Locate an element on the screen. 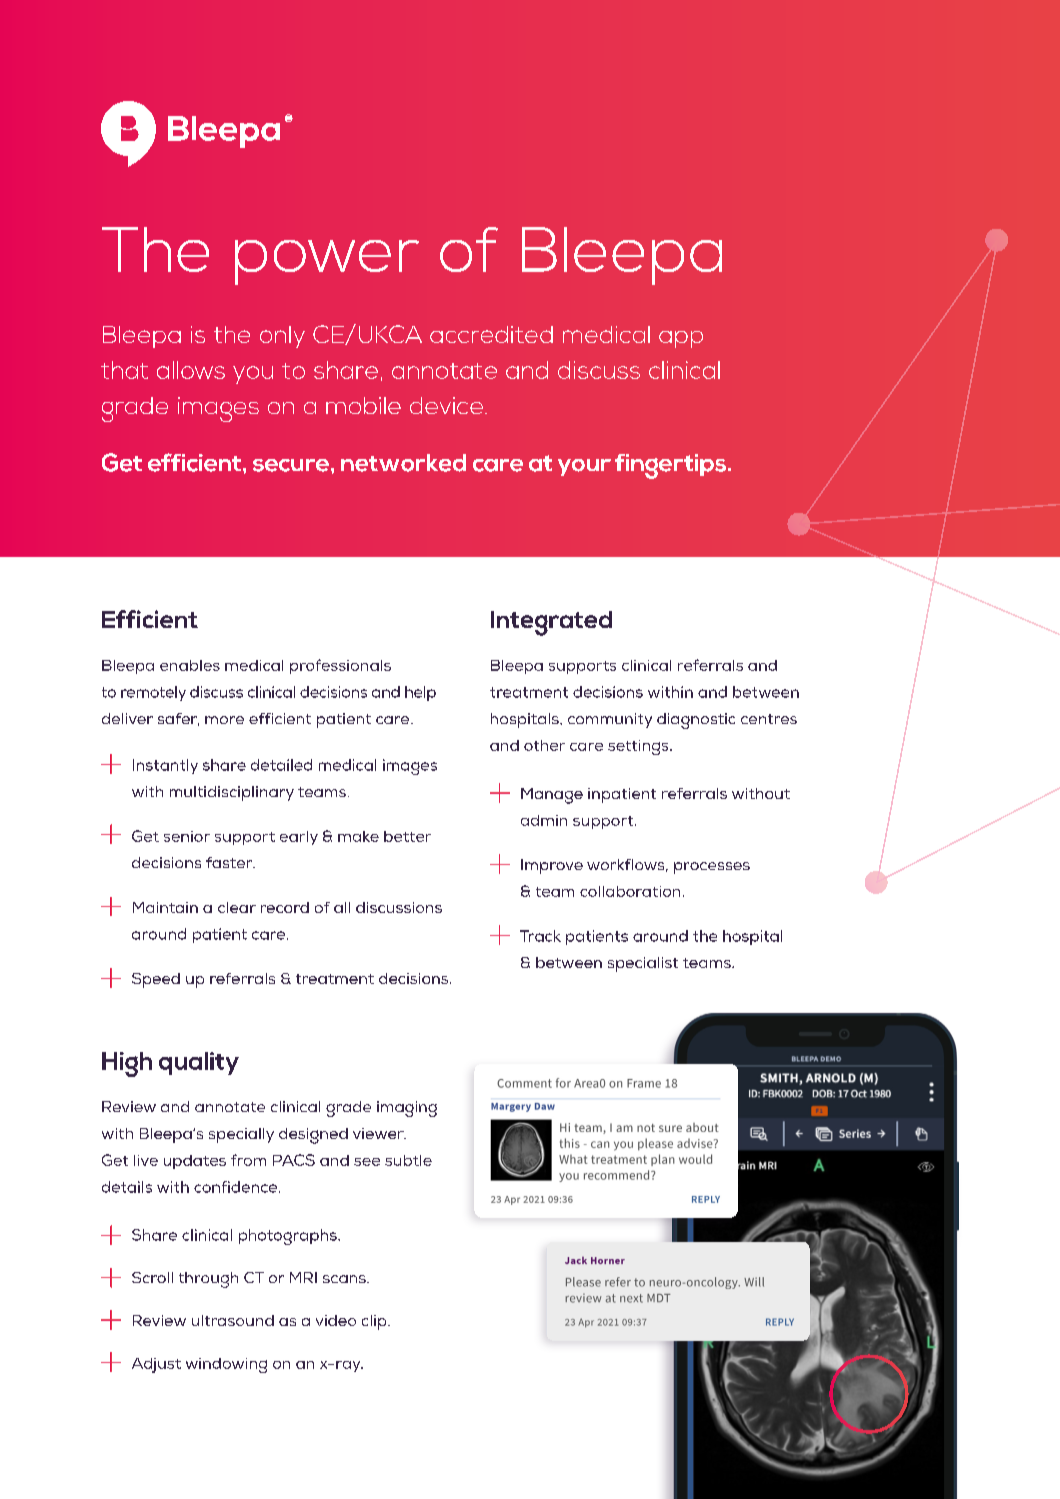  clip is located at coordinates (375, 1322).
